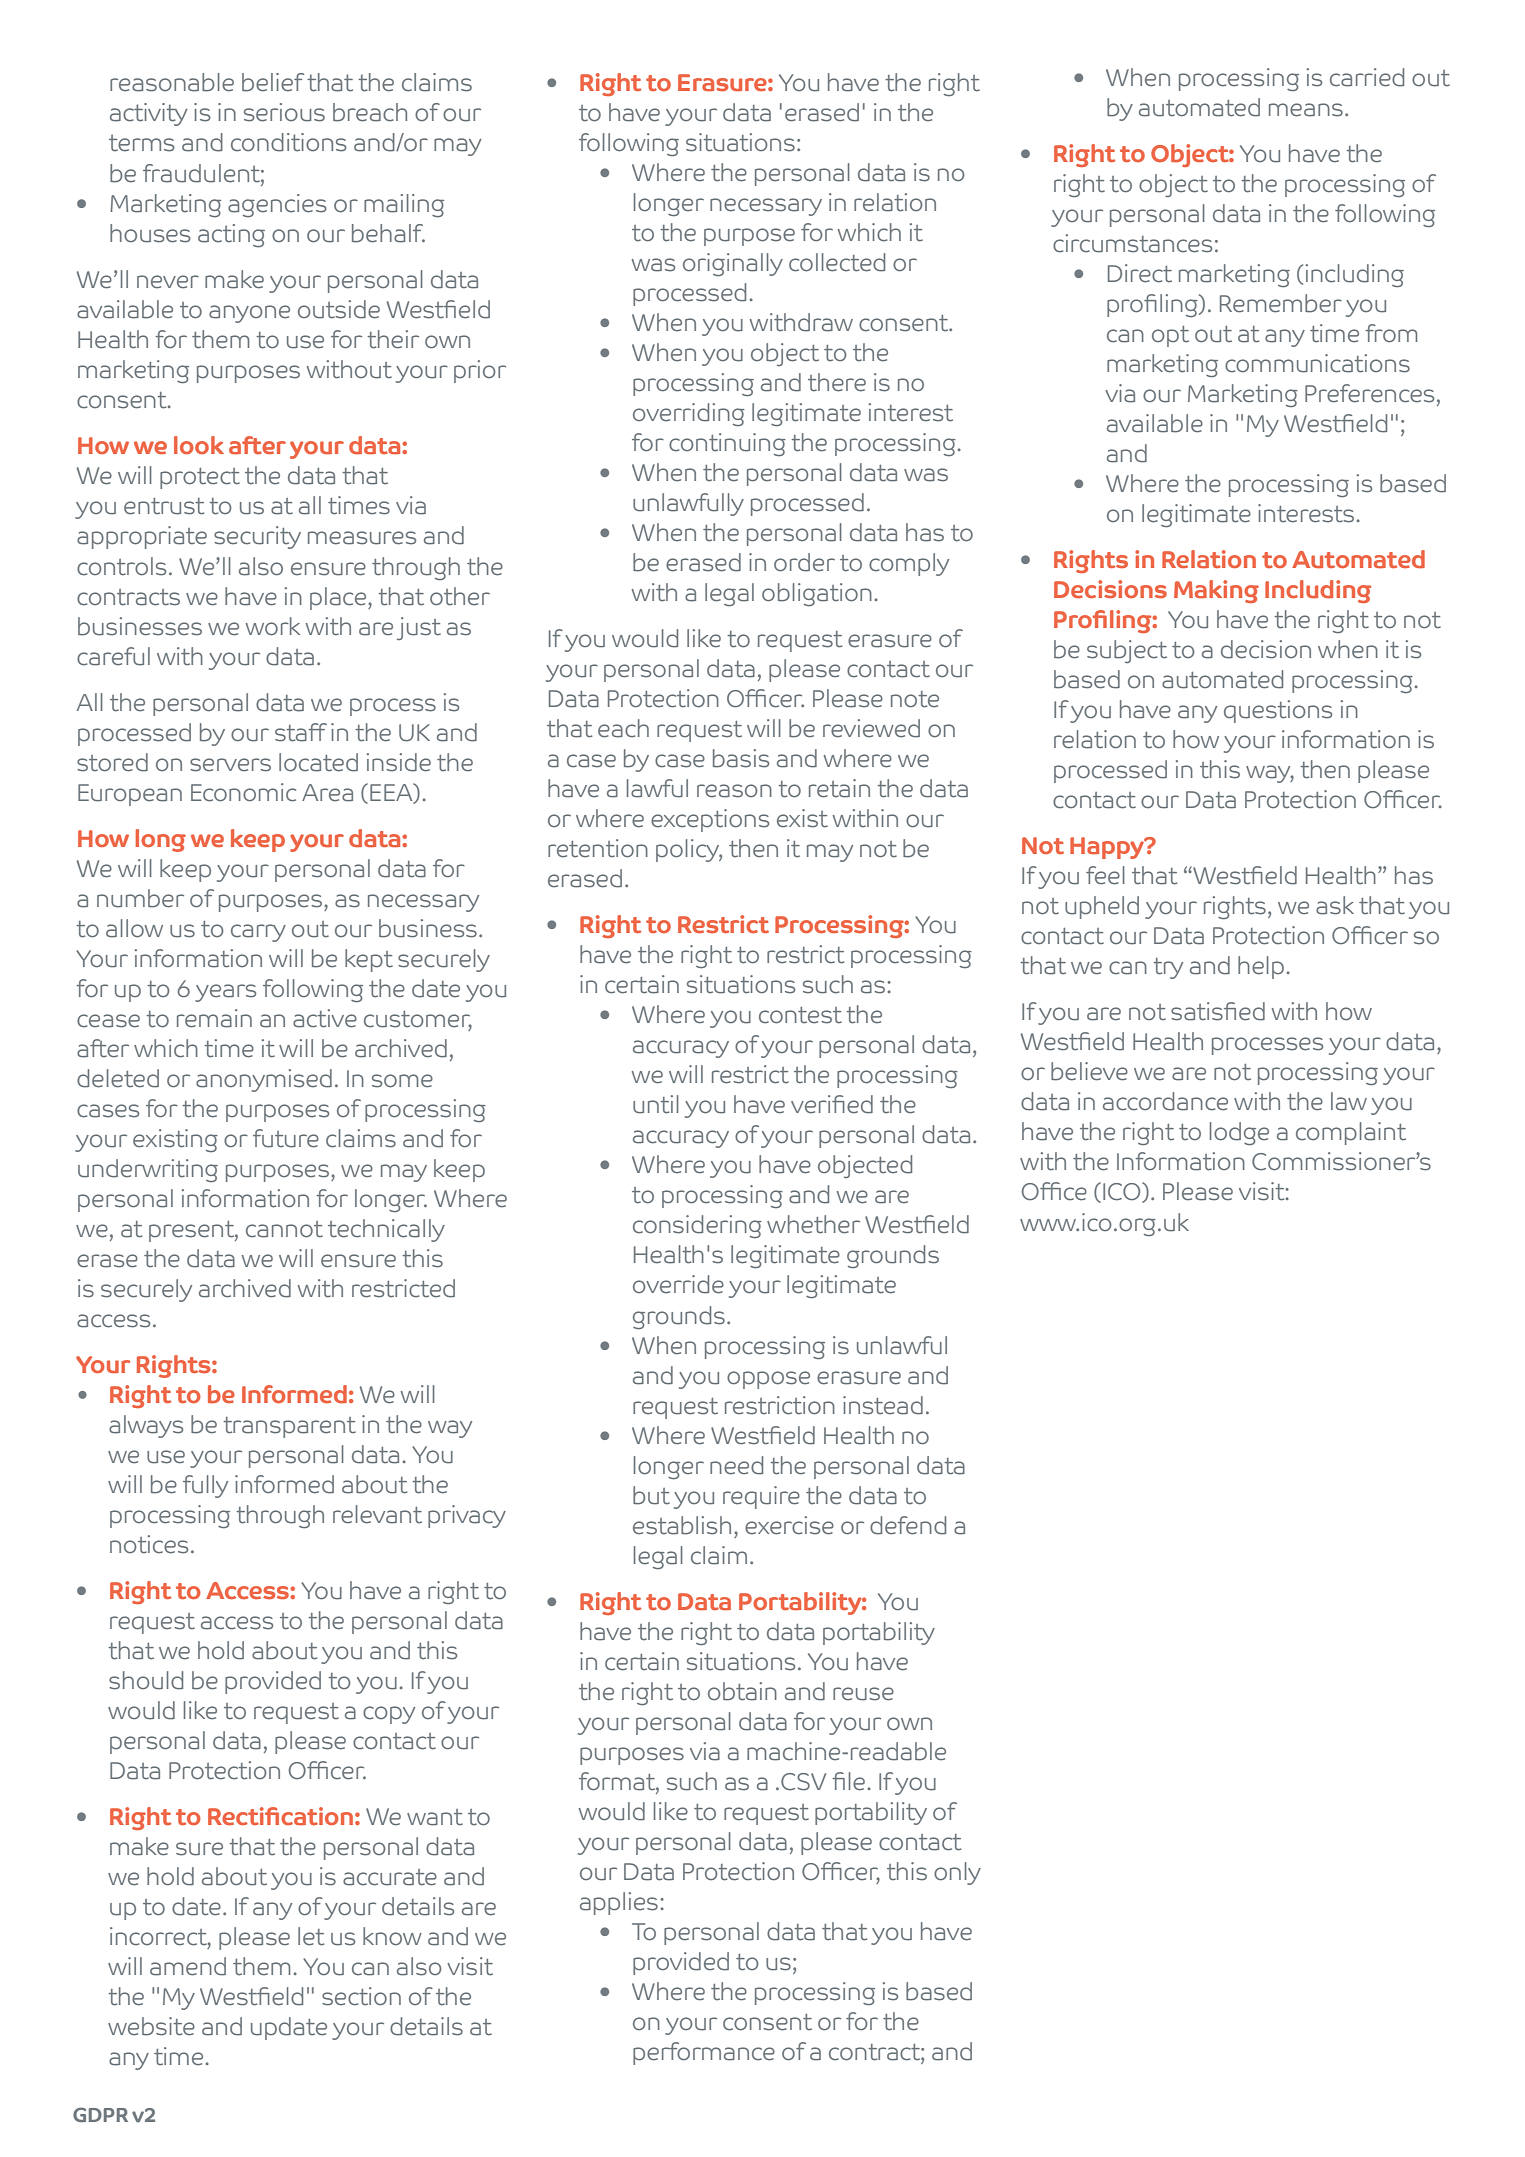  What do you see at coordinates (1306, 110) in the screenshot?
I see `means` at bounding box center [1306, 110].
